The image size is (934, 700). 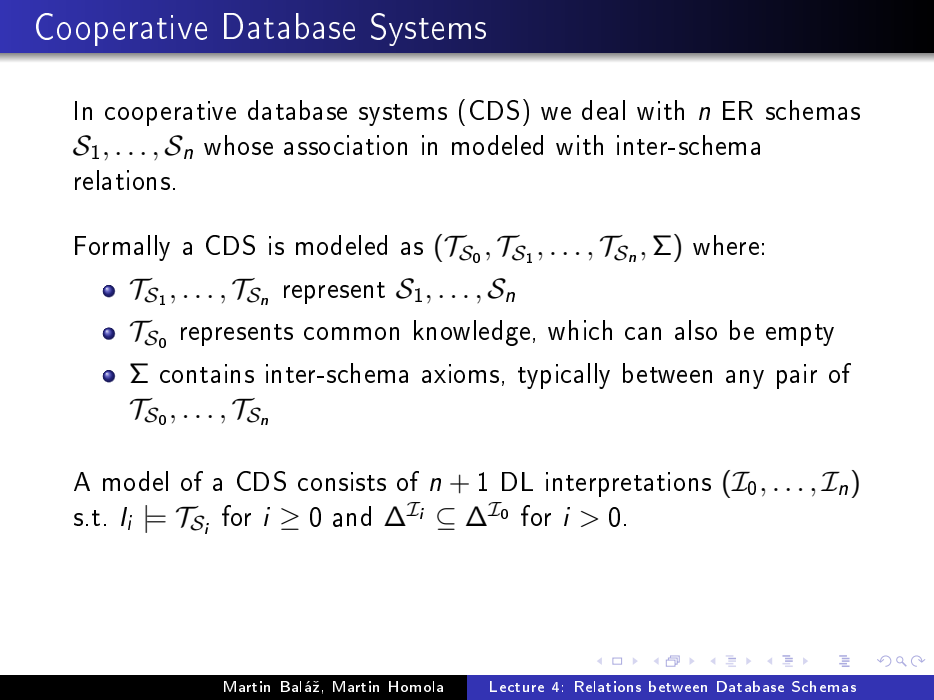 I want to click on contains, so click(x=207, y=373).
